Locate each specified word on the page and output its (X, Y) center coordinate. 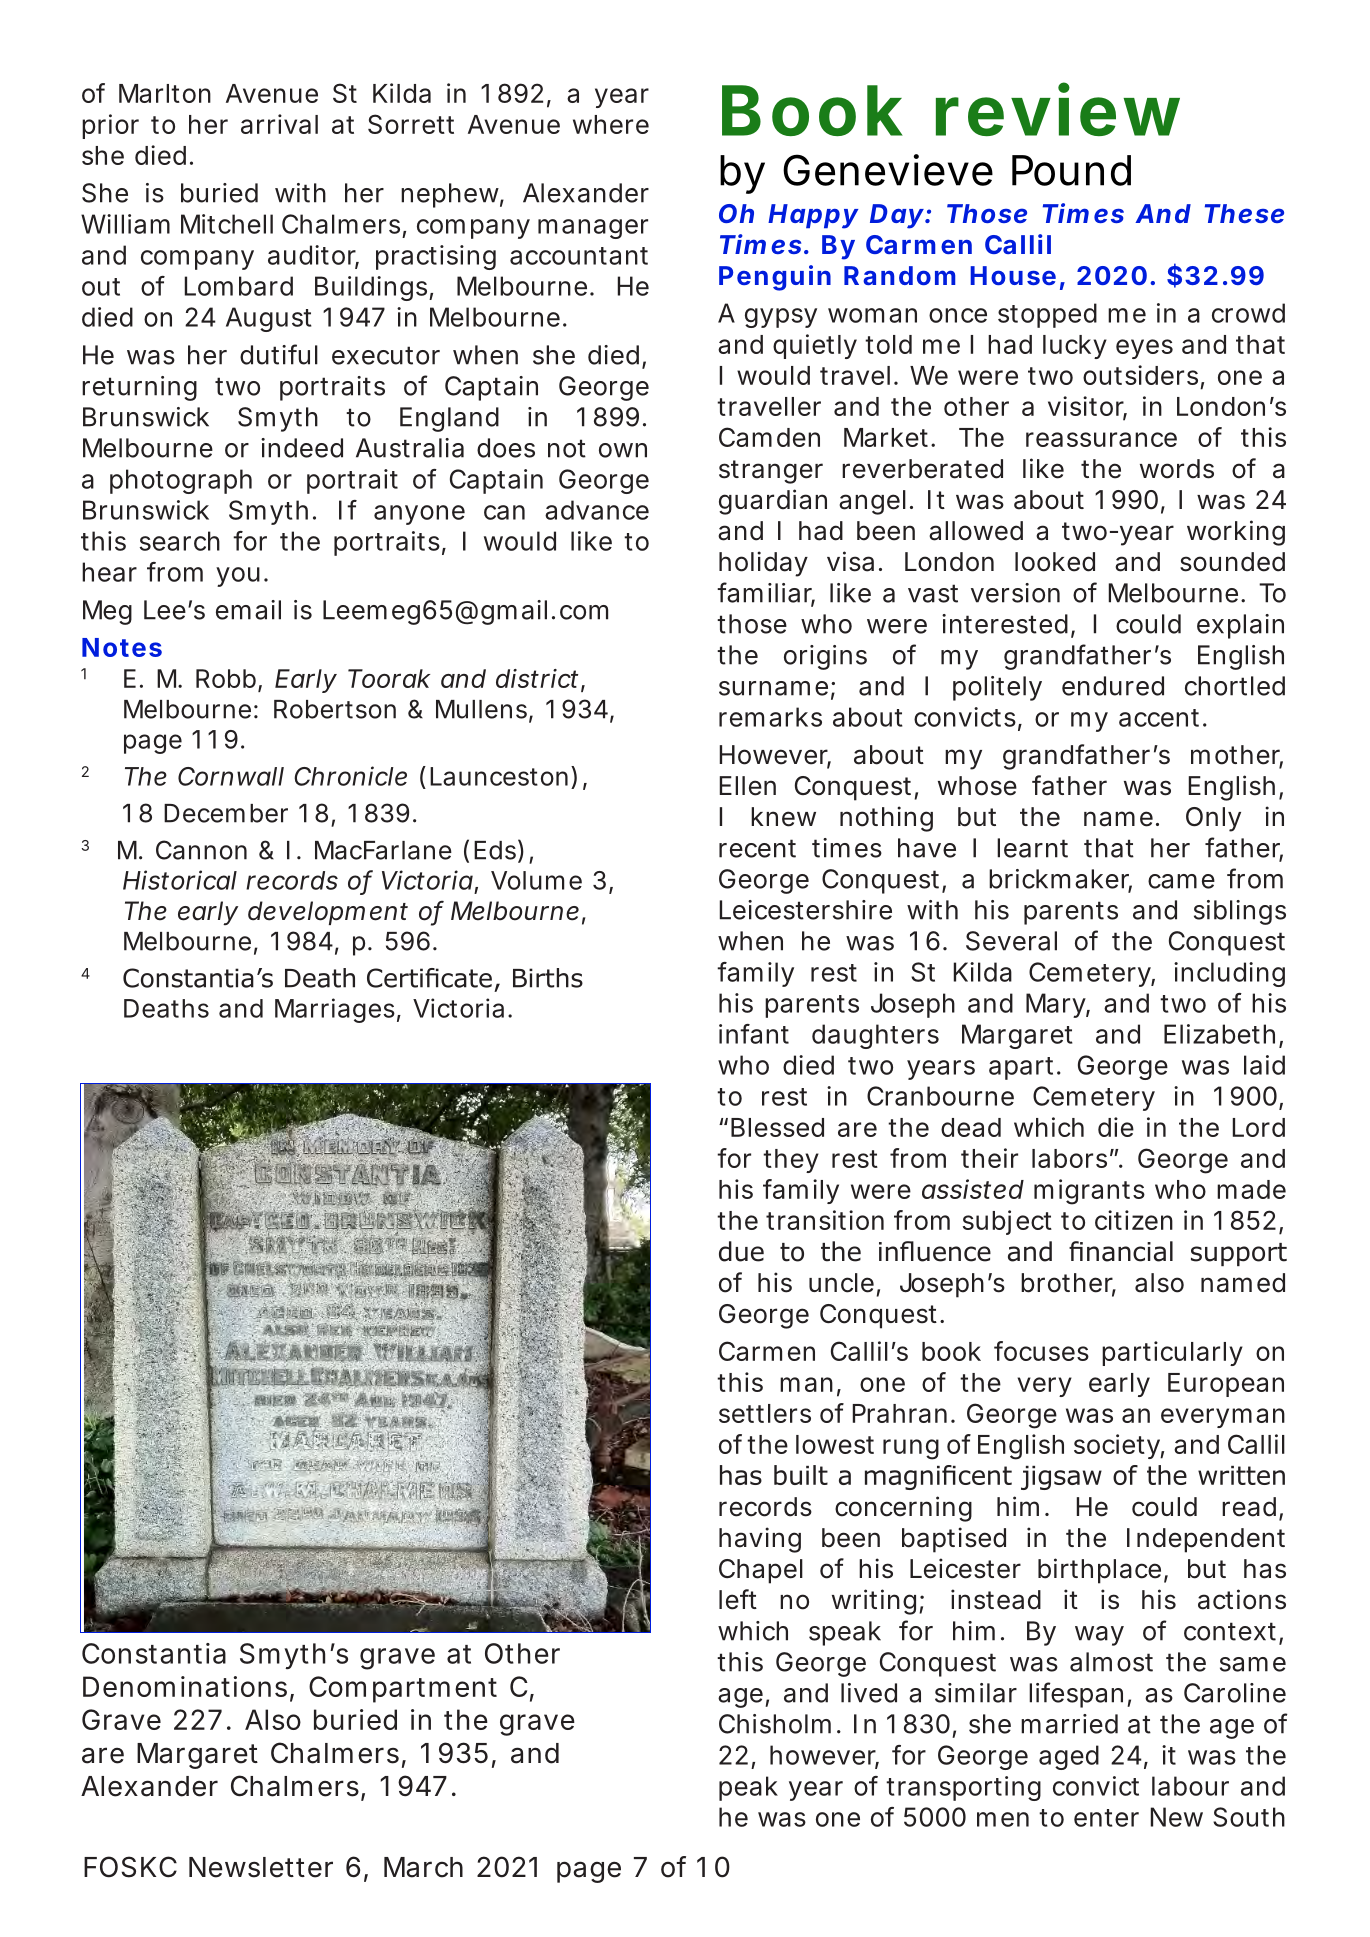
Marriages (335, 1010)
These (1244, 213)
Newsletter (261, 1867)
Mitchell (227, 224)
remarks (770, 717)
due (741, 1251)
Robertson (335, 709)
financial (1121, 1251)
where (611, 124)
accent (1159, 718)
